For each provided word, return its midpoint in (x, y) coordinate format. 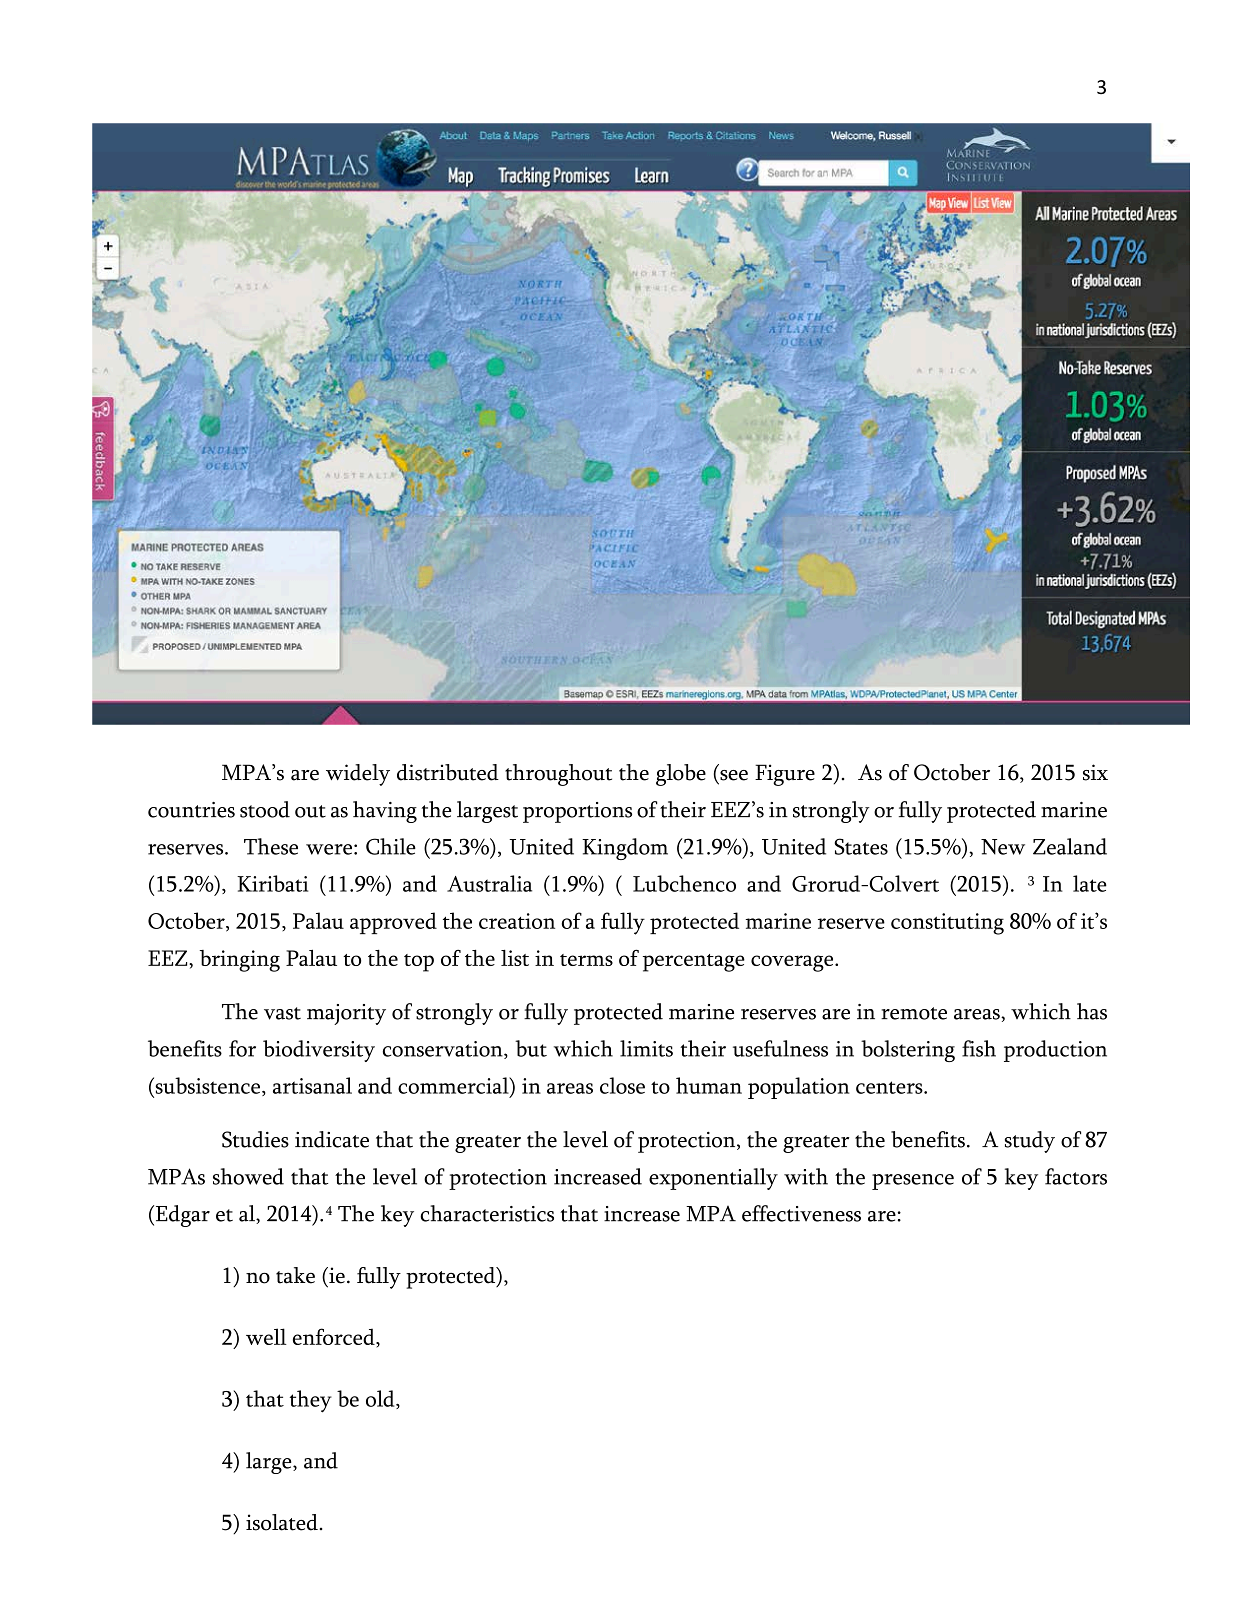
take (295, 1275)
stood (265, 809)
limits (646, 1048)
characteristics (487, 1213)
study (1030, 1142)
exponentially (713, 1179)
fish (979, 1048)
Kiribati (272, 883)
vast (282, 1013)
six (1095, 772)
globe (681, 775)
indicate (332, 1139)
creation (517, 921)
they (311, 1401)
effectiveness (801, 1213)
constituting (947, 924)
